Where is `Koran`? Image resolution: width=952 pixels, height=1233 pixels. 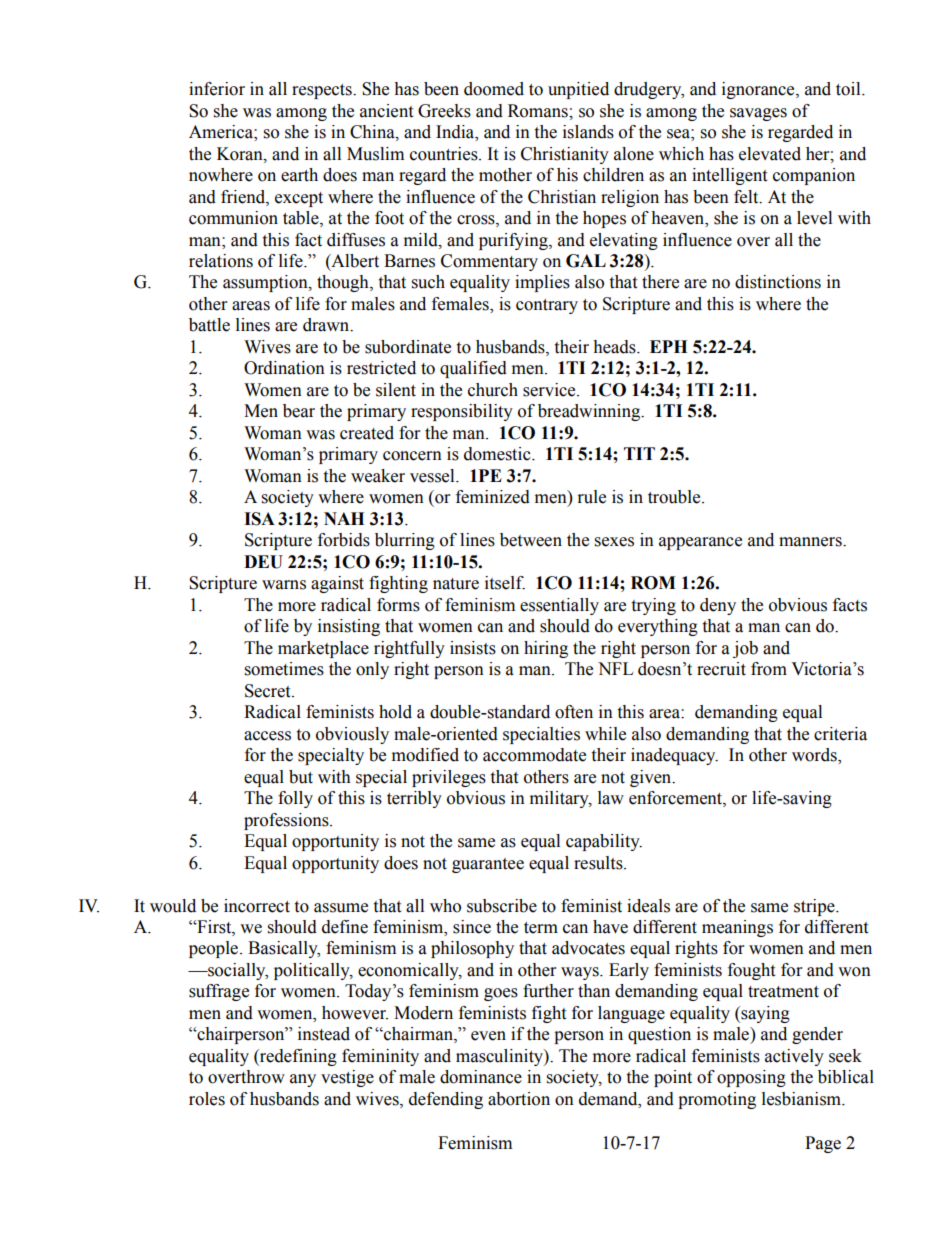 Koran is located at coordinates (241, 154).
